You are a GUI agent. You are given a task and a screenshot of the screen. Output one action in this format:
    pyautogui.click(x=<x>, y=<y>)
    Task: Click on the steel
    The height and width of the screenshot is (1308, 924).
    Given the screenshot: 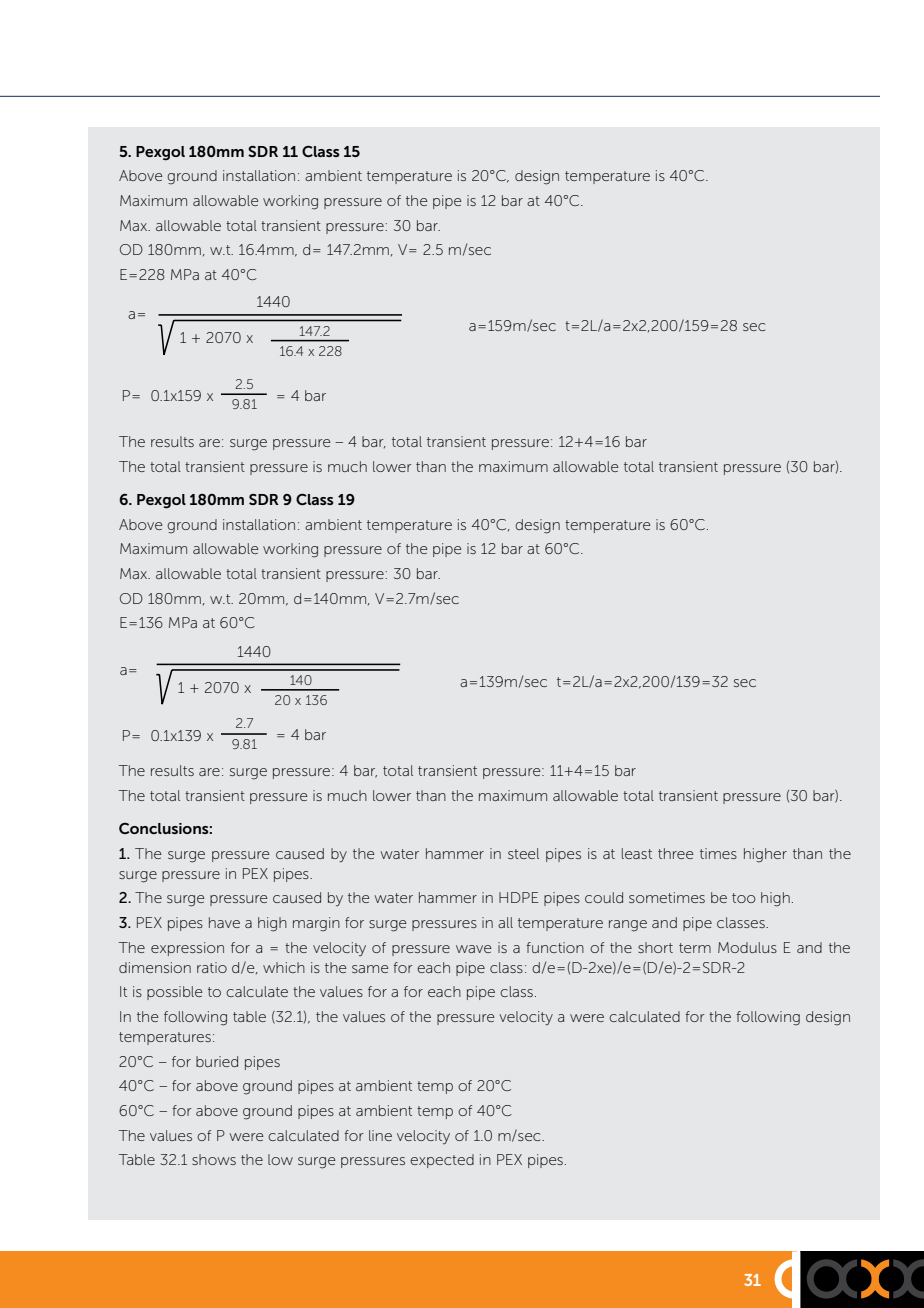 What is the action you would take?
    pyautogui.click(x=523, y=853)
